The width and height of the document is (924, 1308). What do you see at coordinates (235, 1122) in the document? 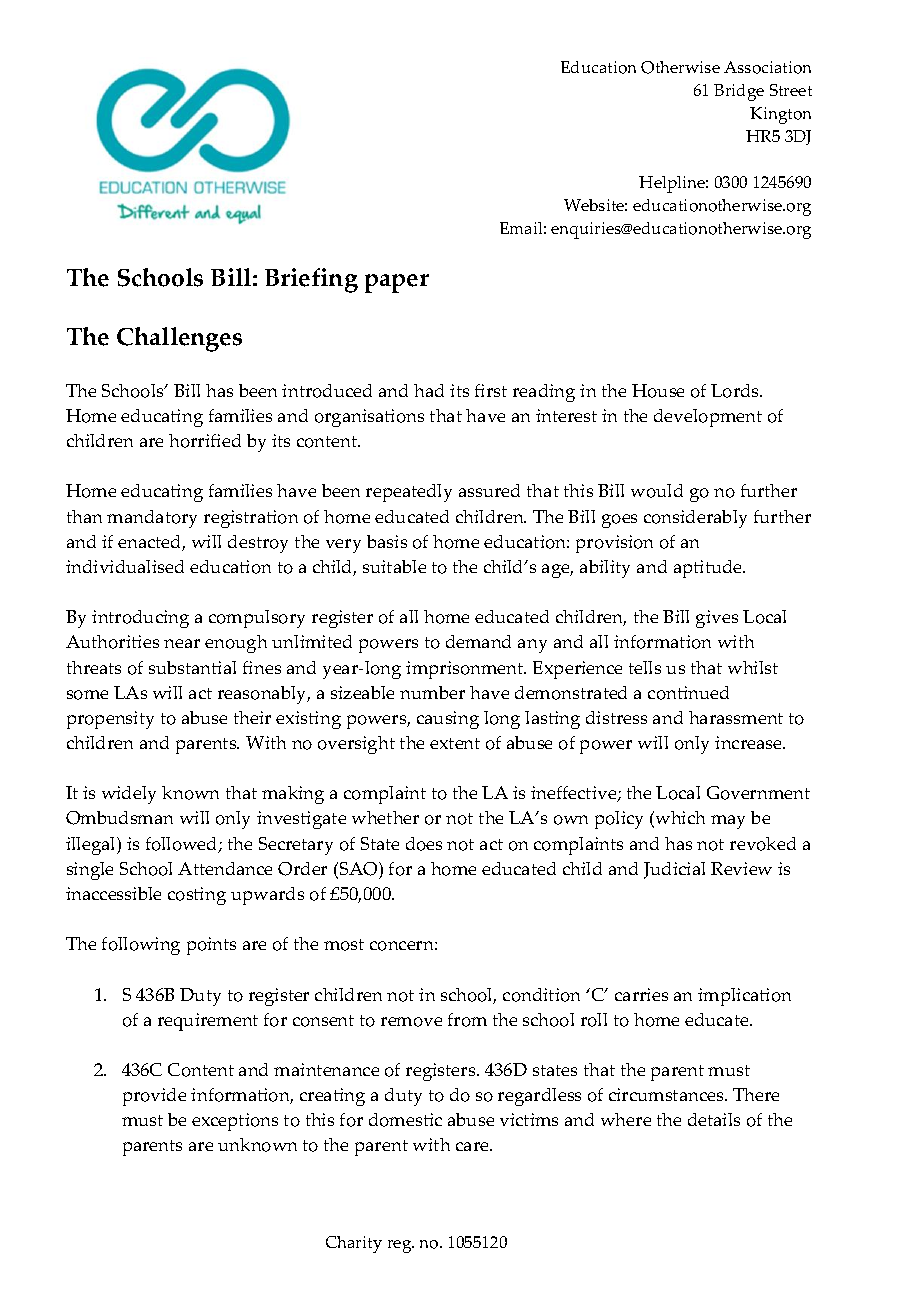
I see `exceptions` at bounding box center [235, 1122].
